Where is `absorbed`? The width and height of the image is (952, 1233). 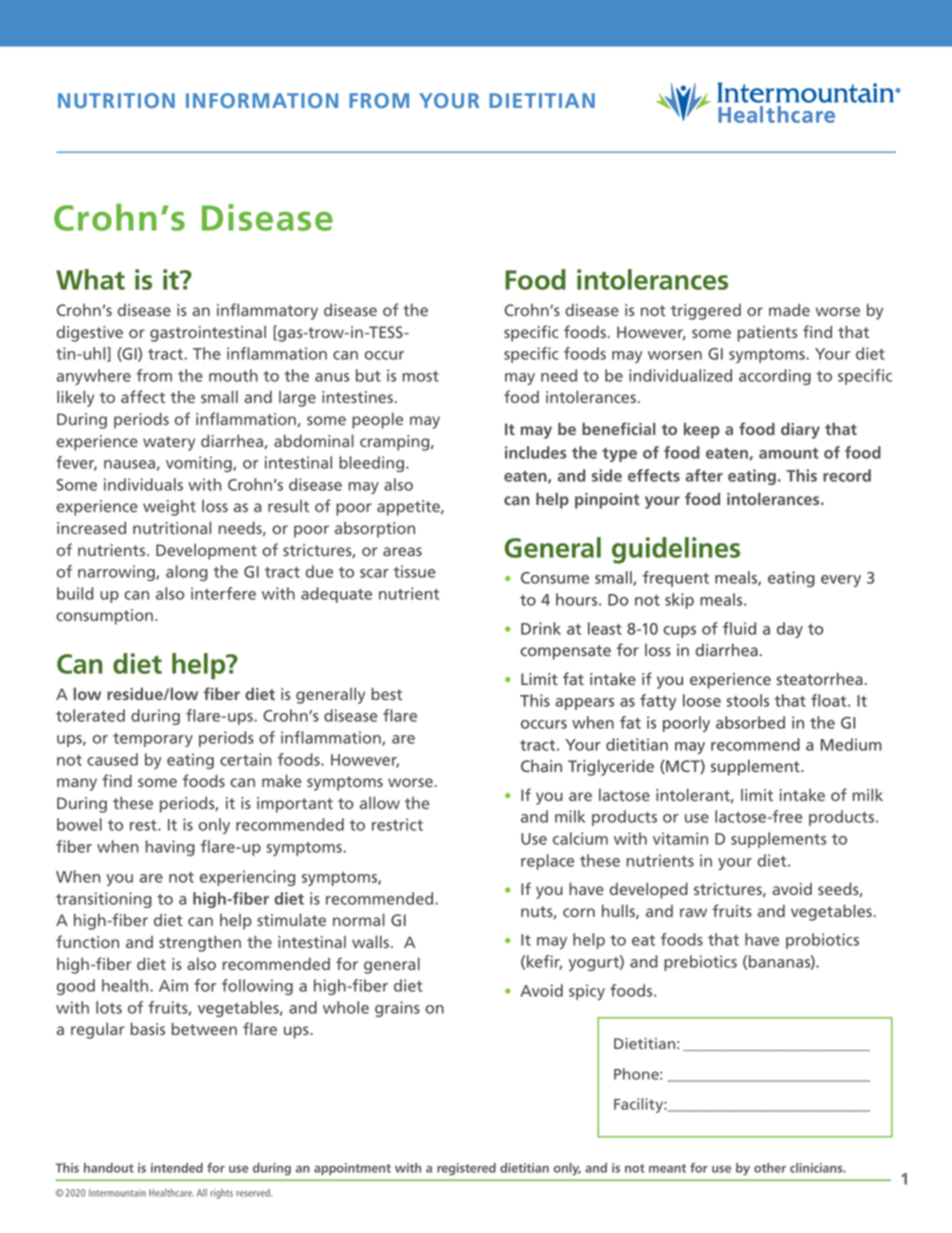 absorbed is located at coordinates (750, 722).
